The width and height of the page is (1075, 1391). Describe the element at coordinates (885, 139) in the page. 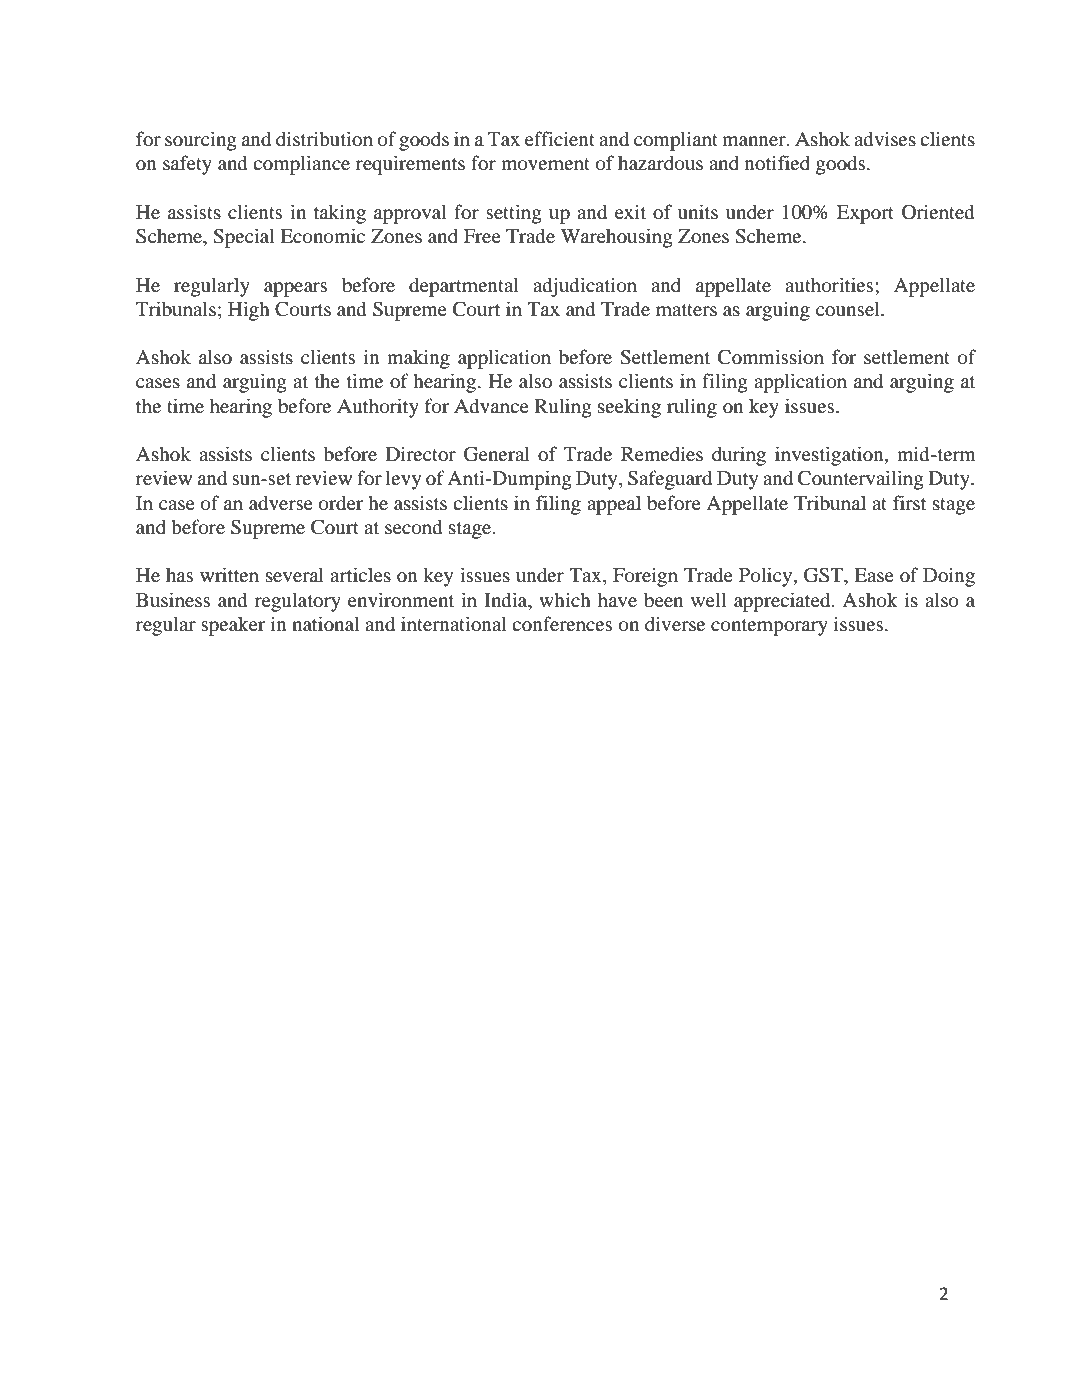

I see `advises` at that location.
